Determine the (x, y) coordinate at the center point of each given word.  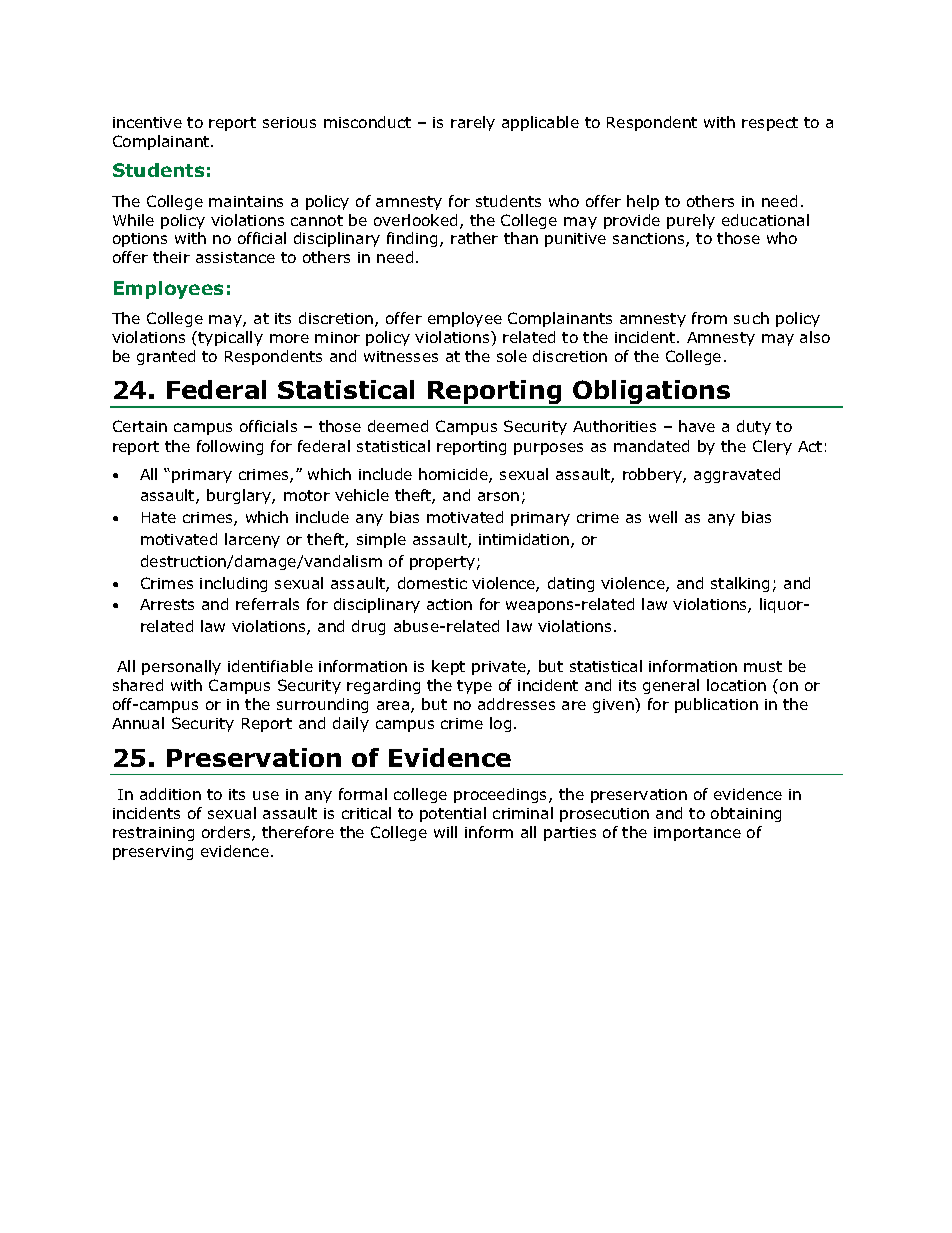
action (449, 604)
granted (166, 357)
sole (512, 356)
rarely (473, 123)
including (233, 584)
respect (770, 124)
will (445, 832)
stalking (740, 584)
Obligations (652, 393)
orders (227, 833)
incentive (147, 122)
